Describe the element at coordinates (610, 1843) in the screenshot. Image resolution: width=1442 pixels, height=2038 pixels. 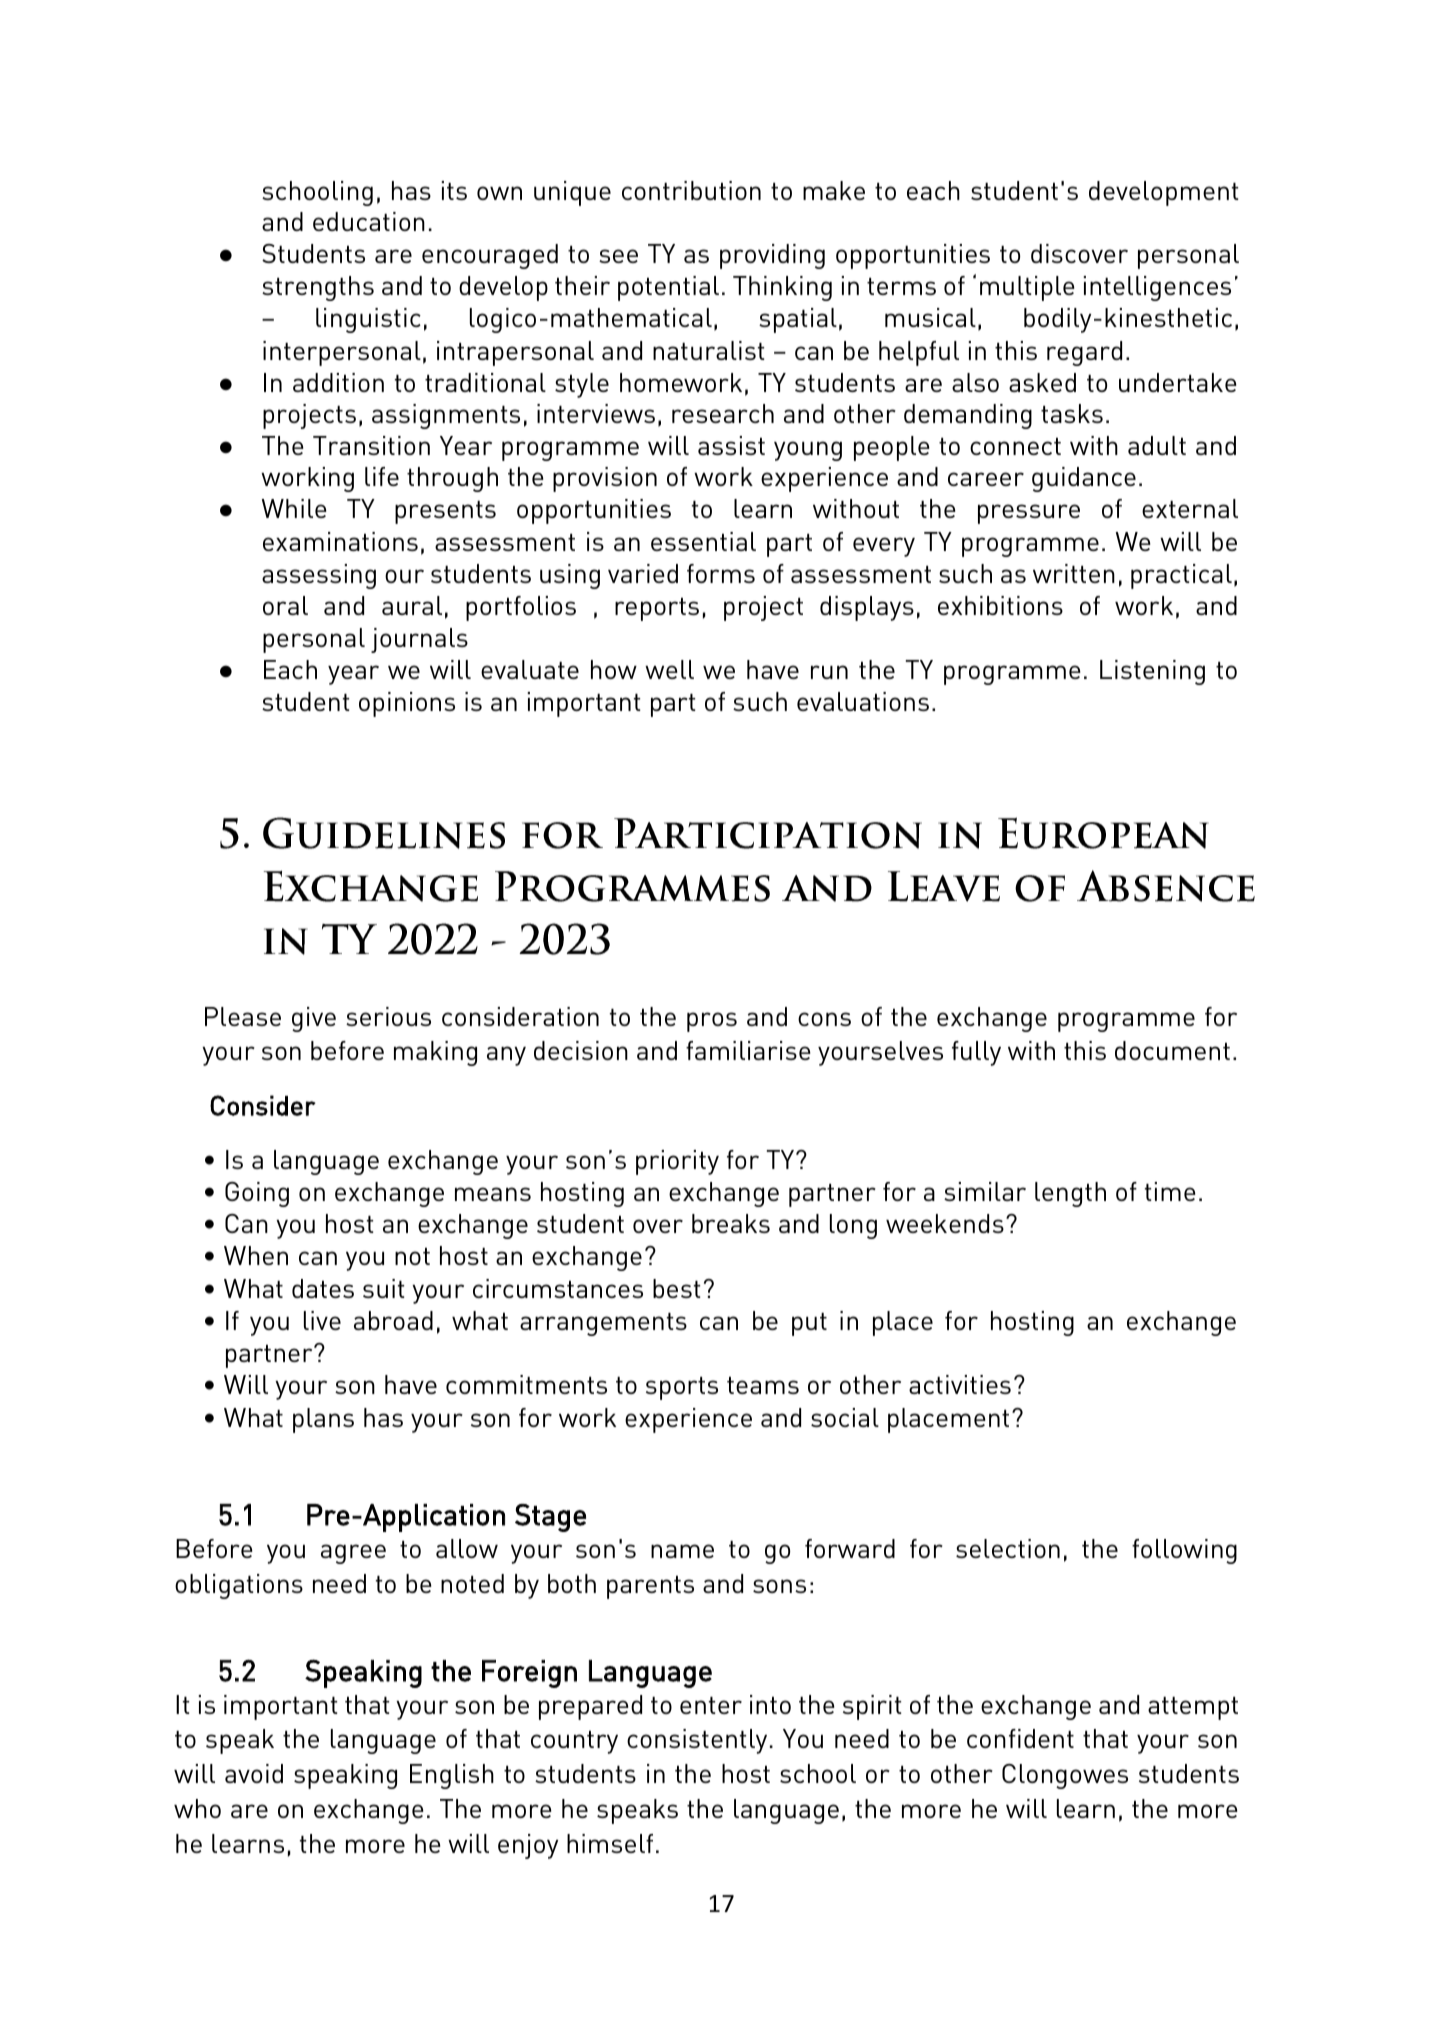
I see `himself` at that location.
